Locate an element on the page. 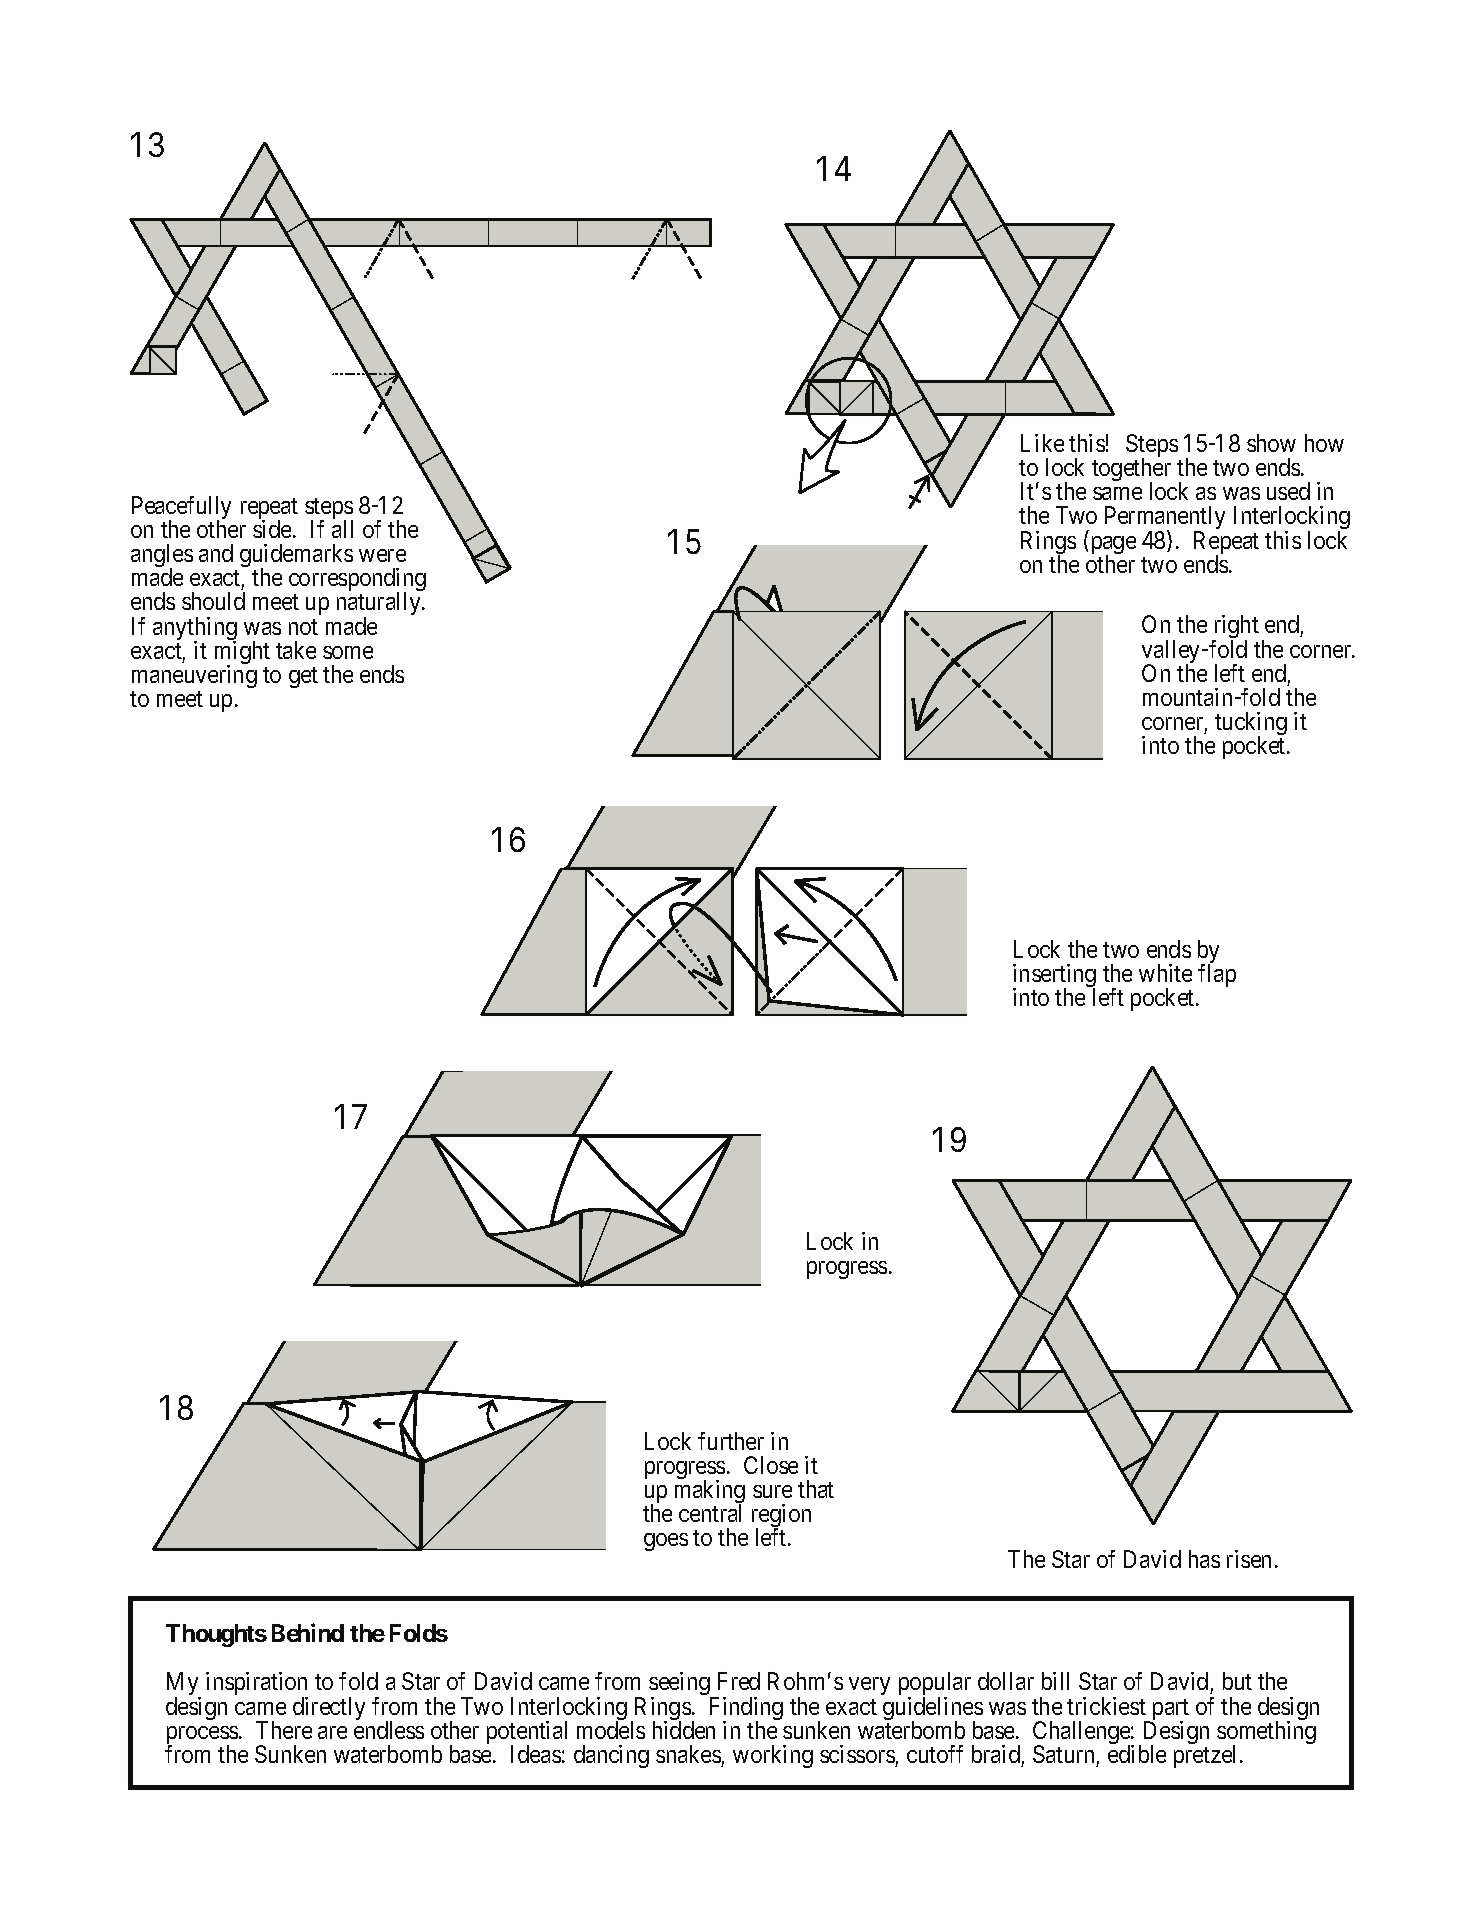 Image resolution: width=1482 pixels, height=1918 pixels. has is located at coordinates (1204, 1559).
